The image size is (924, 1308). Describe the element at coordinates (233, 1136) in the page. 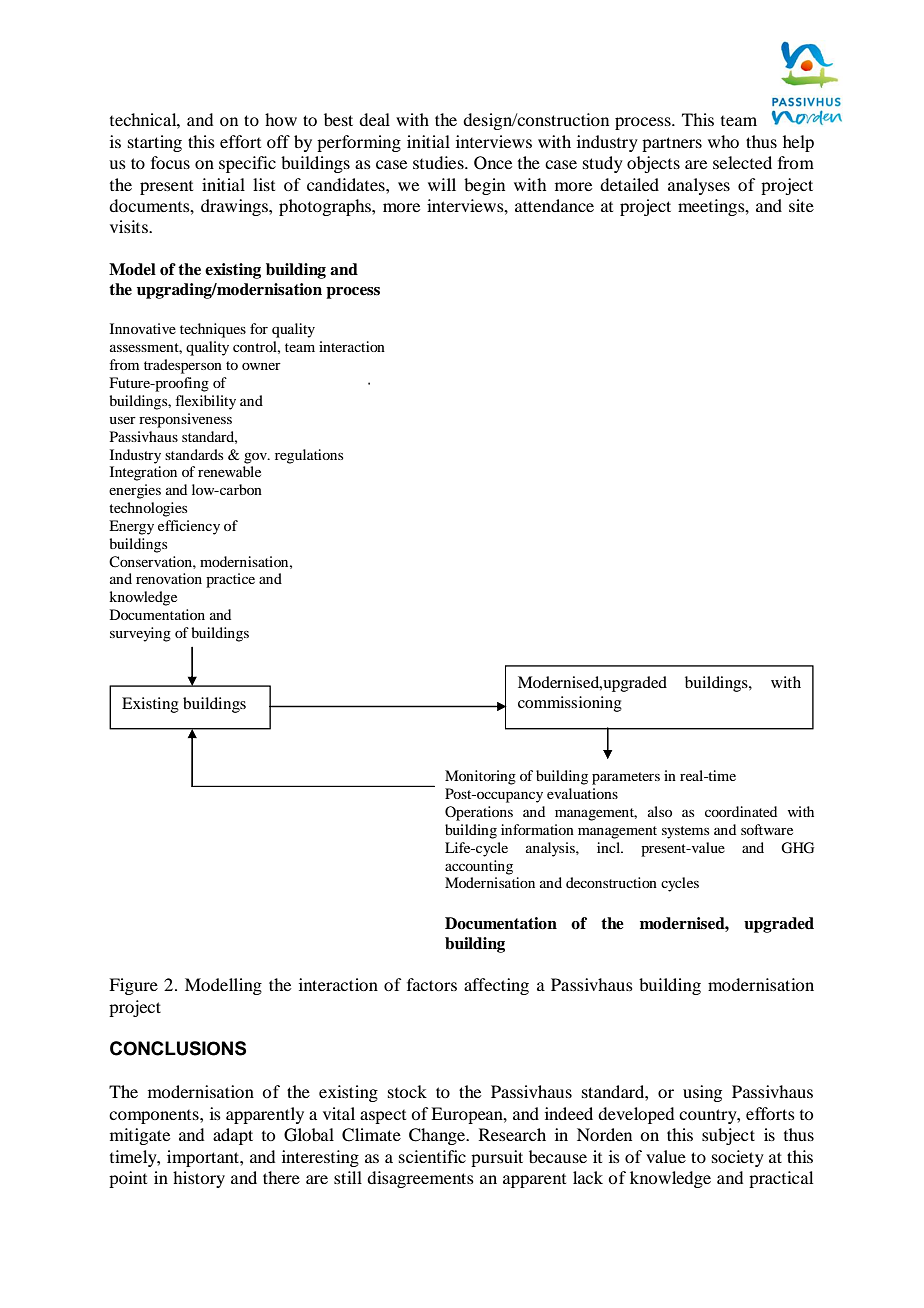

I see `adapt` at that location.
